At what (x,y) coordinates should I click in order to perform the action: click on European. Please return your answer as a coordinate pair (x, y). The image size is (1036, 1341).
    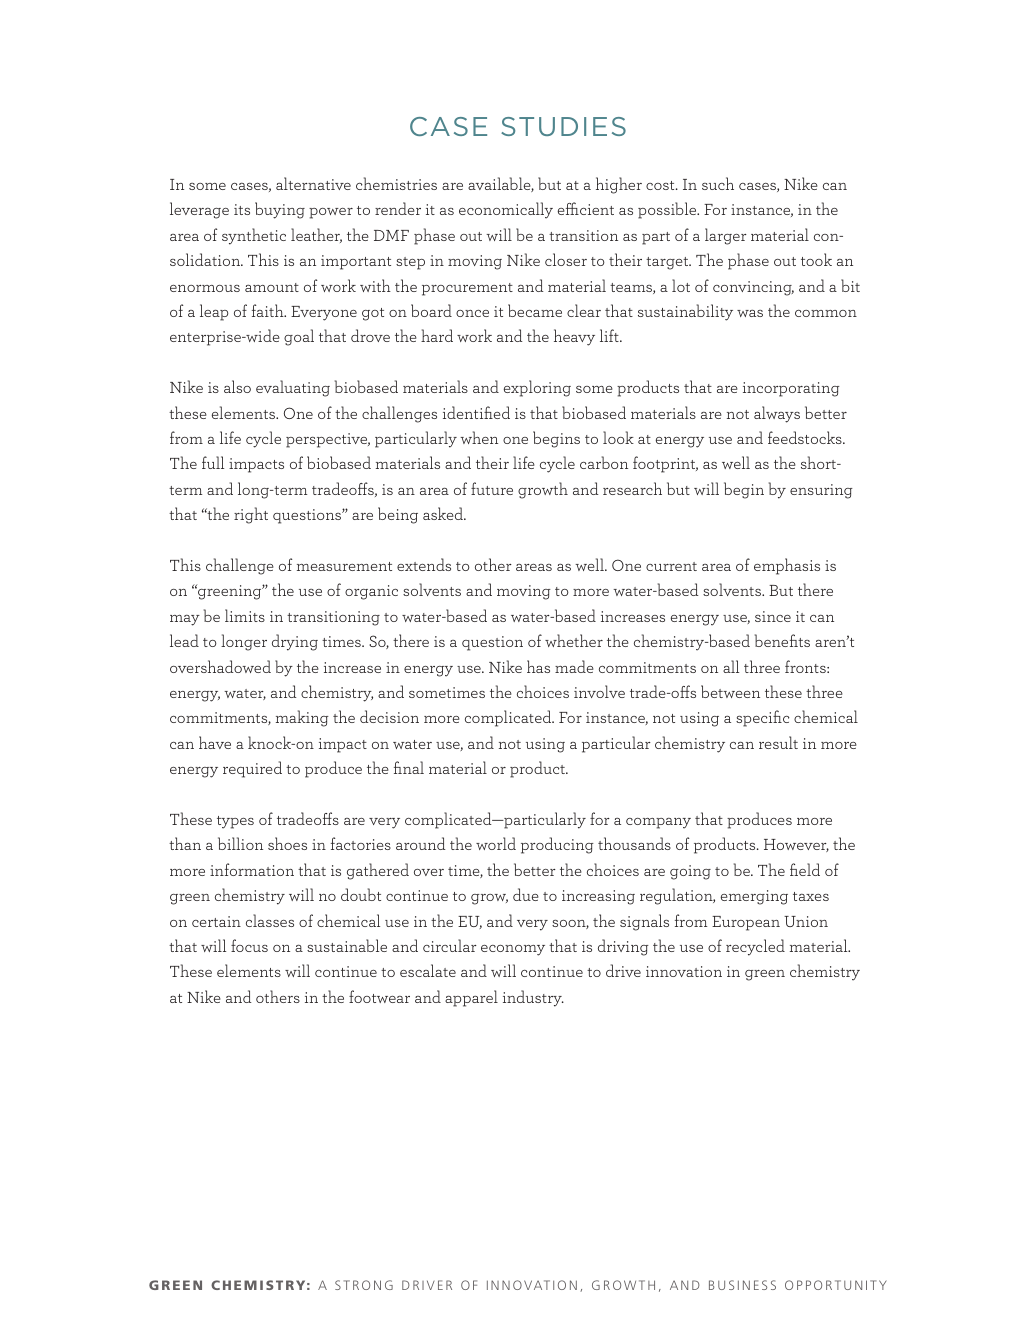
    Looking at the image, I should click on (746, 923).
